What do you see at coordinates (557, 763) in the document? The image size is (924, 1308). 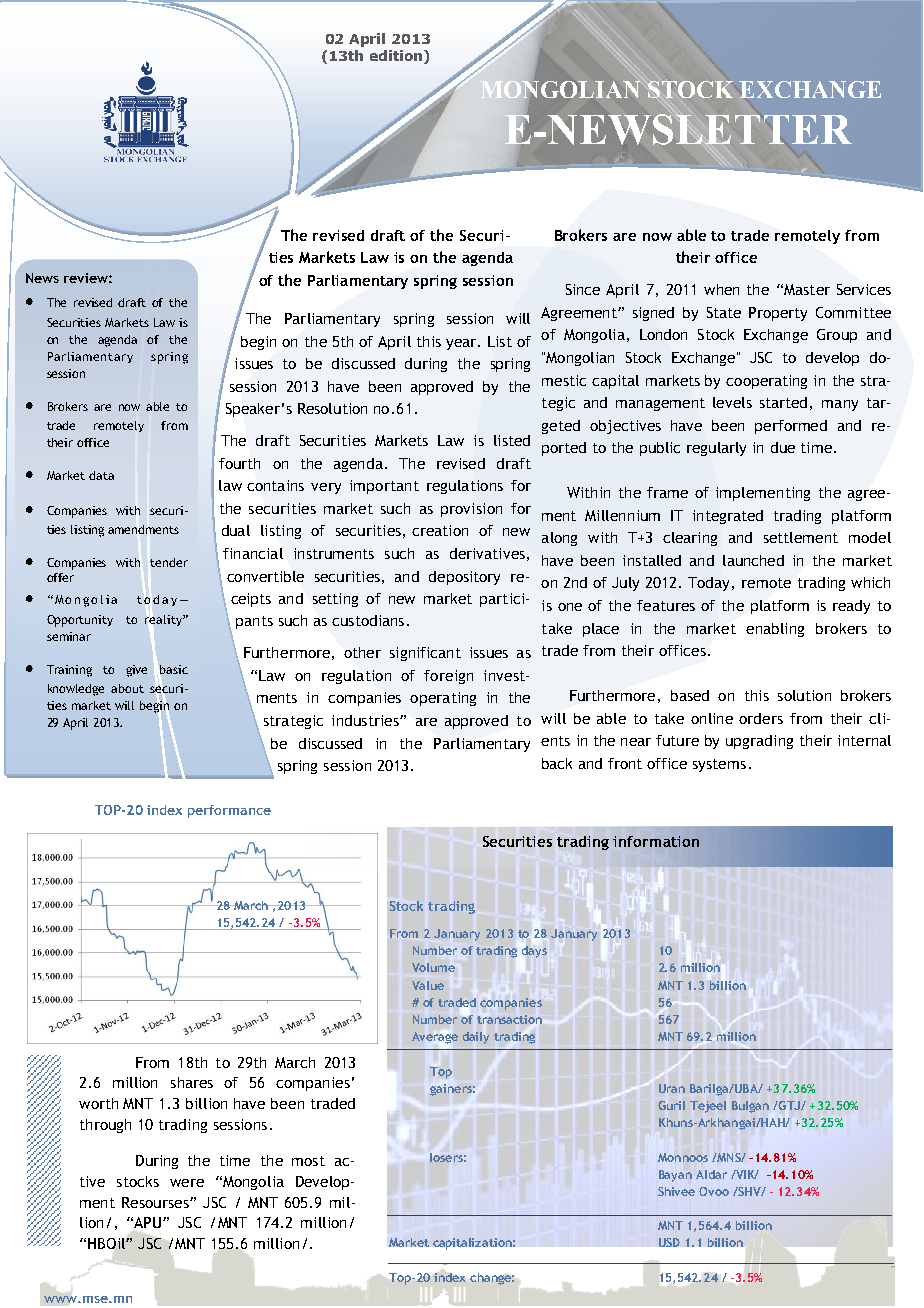 I see `back` at bounding box center [557, 763].
